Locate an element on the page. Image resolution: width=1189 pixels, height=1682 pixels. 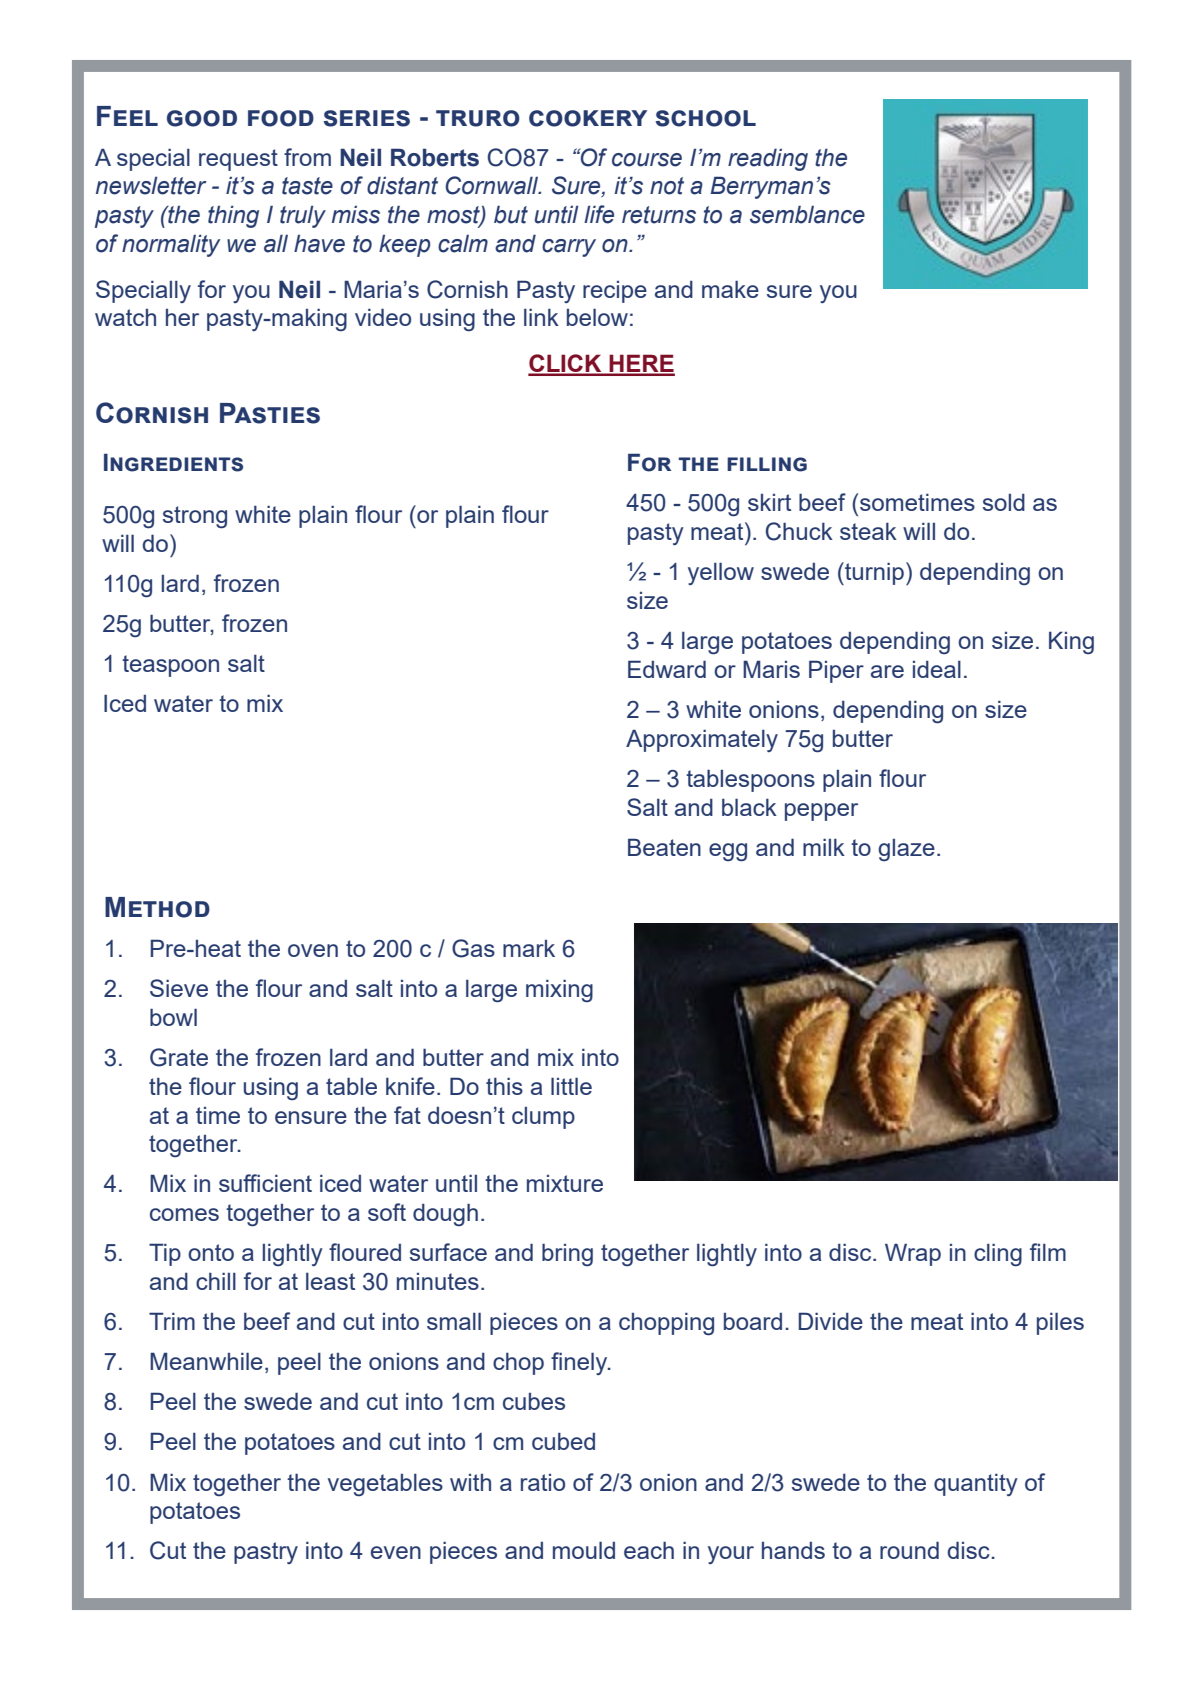
sufficient is located at coordinates (265, 1183).
